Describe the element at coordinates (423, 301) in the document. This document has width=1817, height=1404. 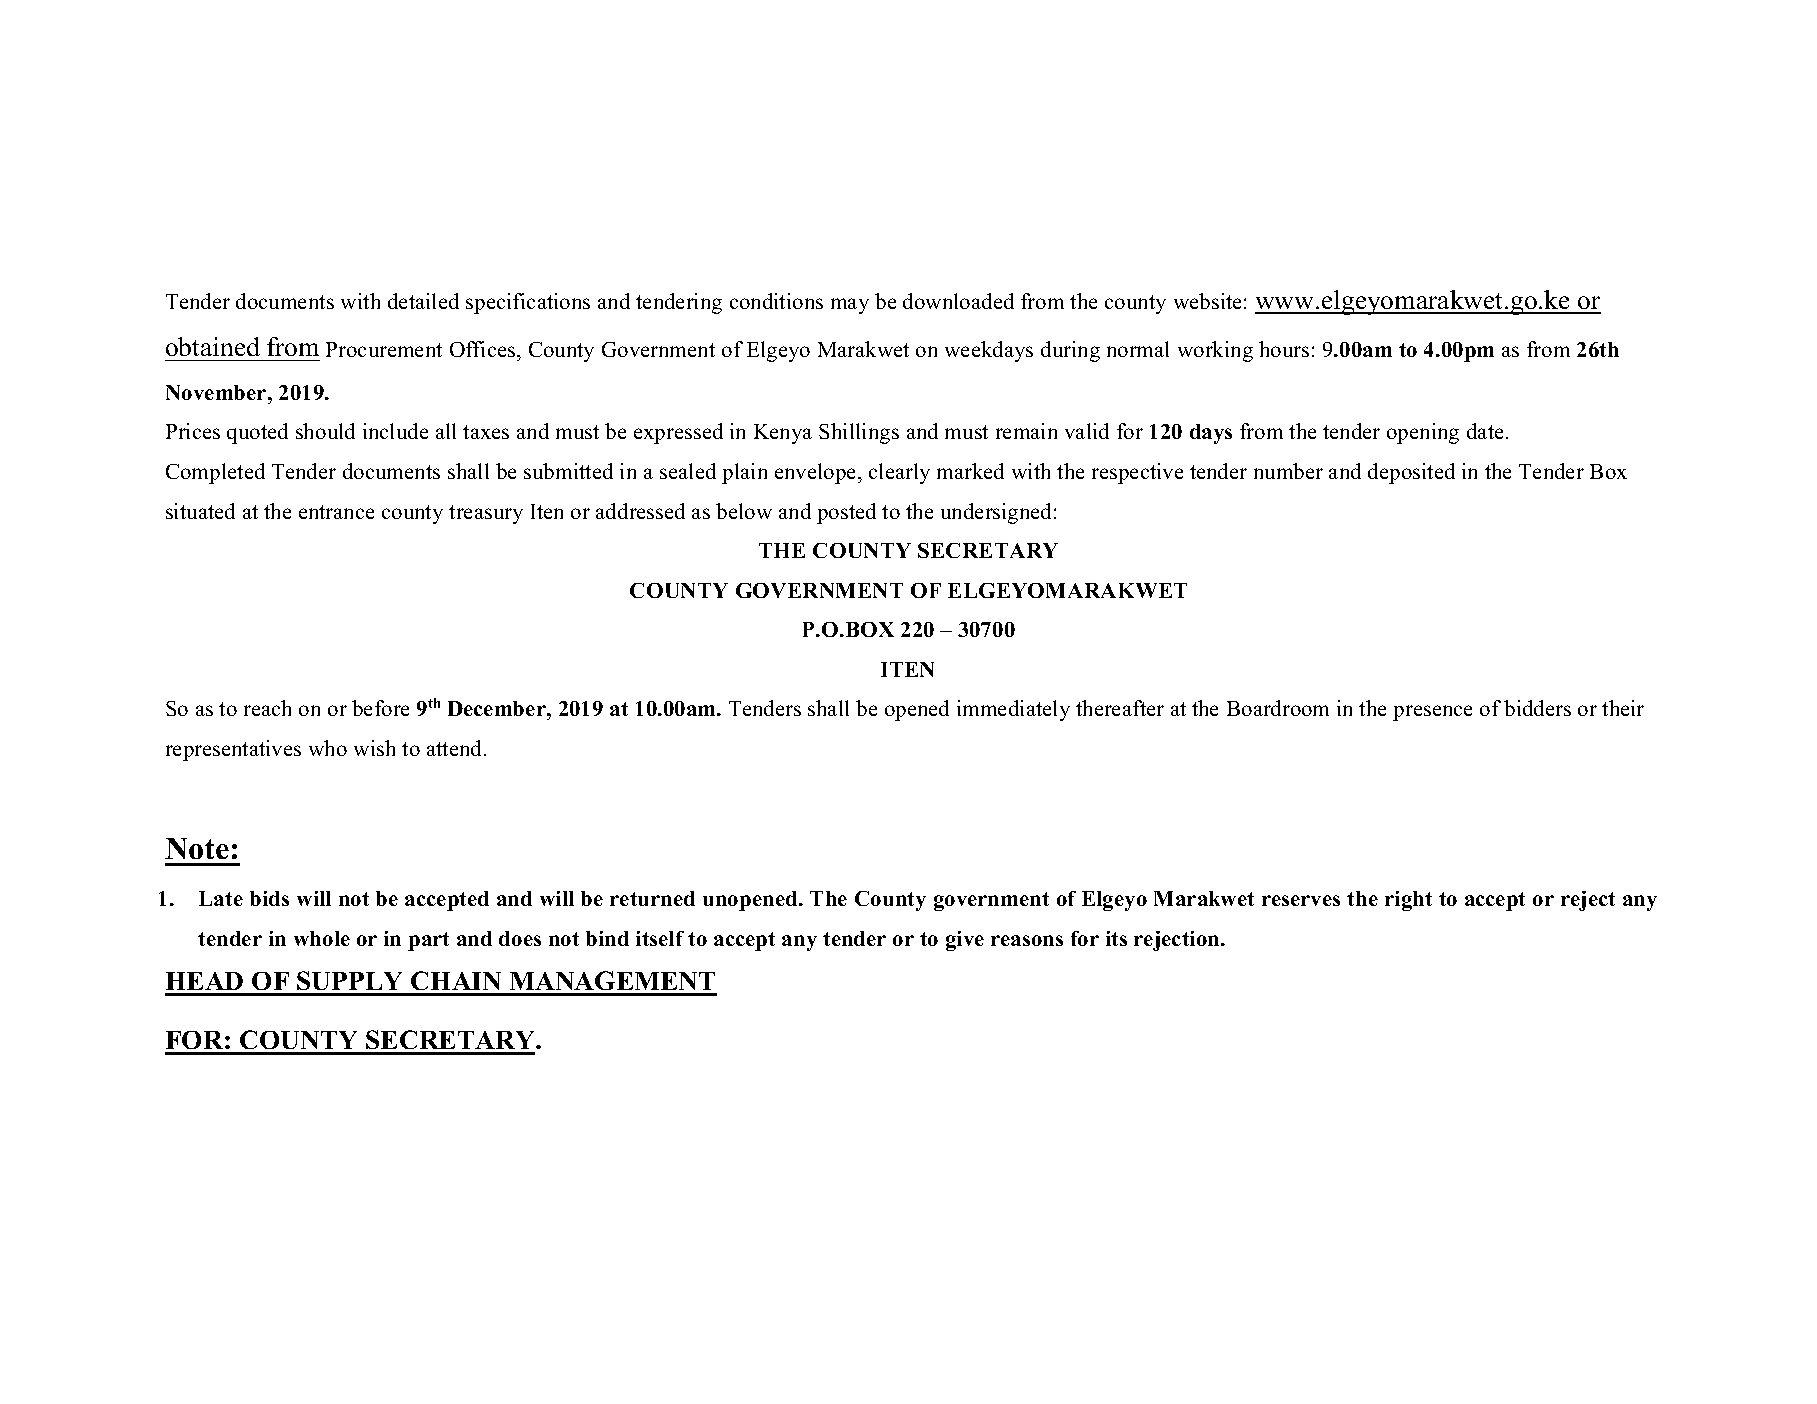
I see `detailed` at that location.
